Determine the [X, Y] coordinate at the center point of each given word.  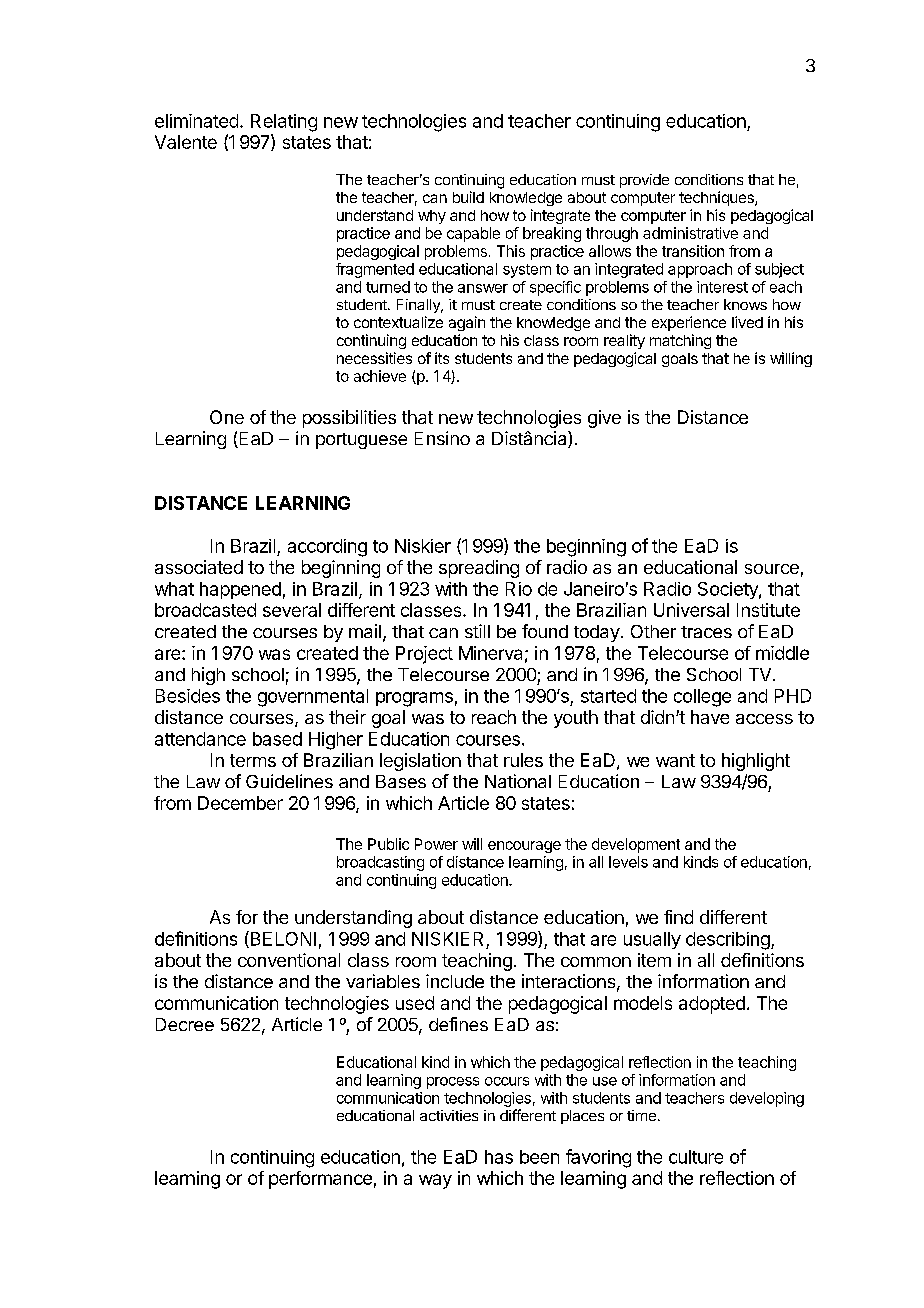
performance [320, 1180]
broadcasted [205, 610]
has [499, 1157]
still [477, 631]
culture [696, 1157]
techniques [717, 198]
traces [706, 632]
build [468, 197]
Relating [284, 123]
